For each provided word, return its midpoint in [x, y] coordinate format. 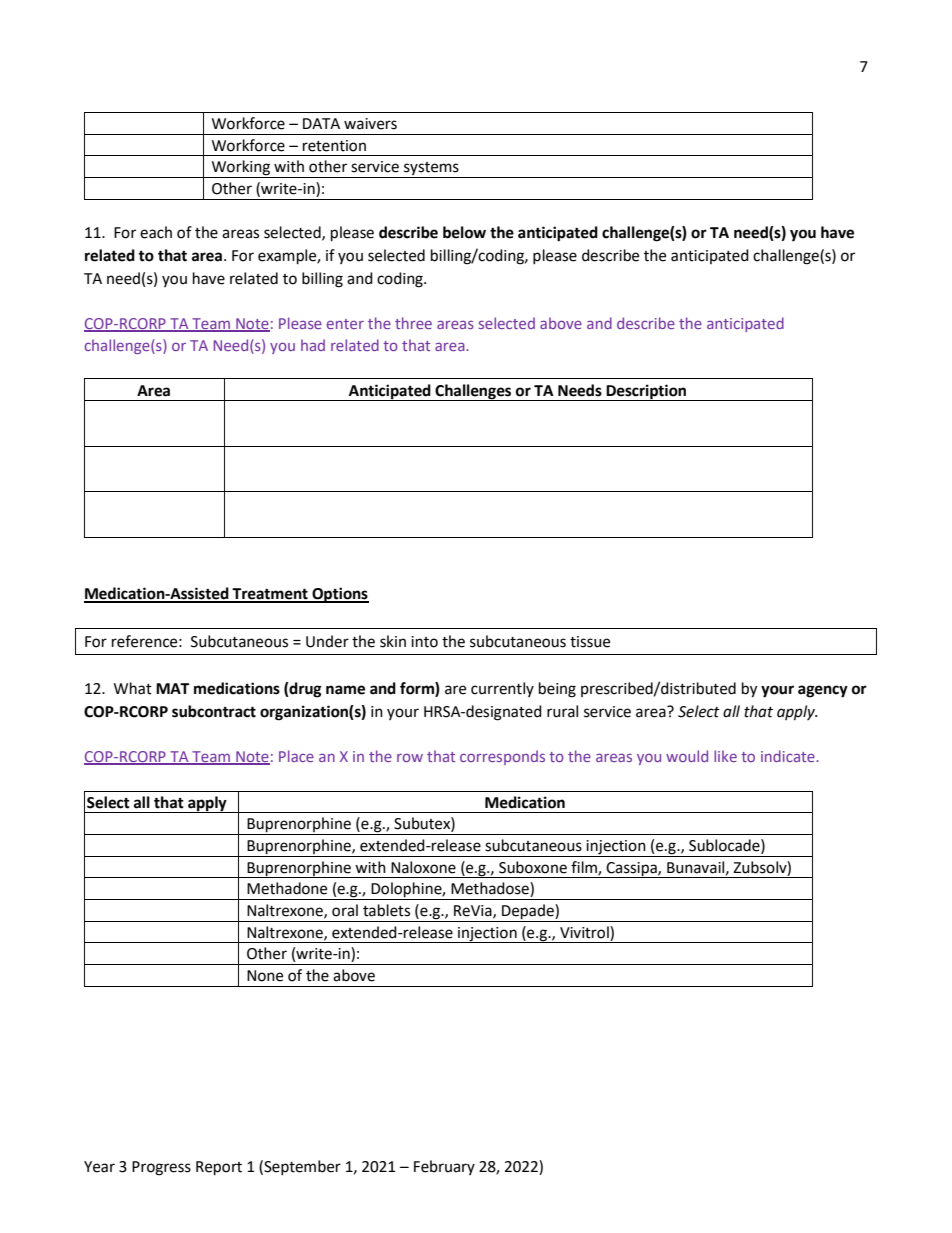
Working [241, 169]
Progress [161, 1168]
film [585, 868]
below [464, 232]
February [444, 1167]
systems [431, 170]
